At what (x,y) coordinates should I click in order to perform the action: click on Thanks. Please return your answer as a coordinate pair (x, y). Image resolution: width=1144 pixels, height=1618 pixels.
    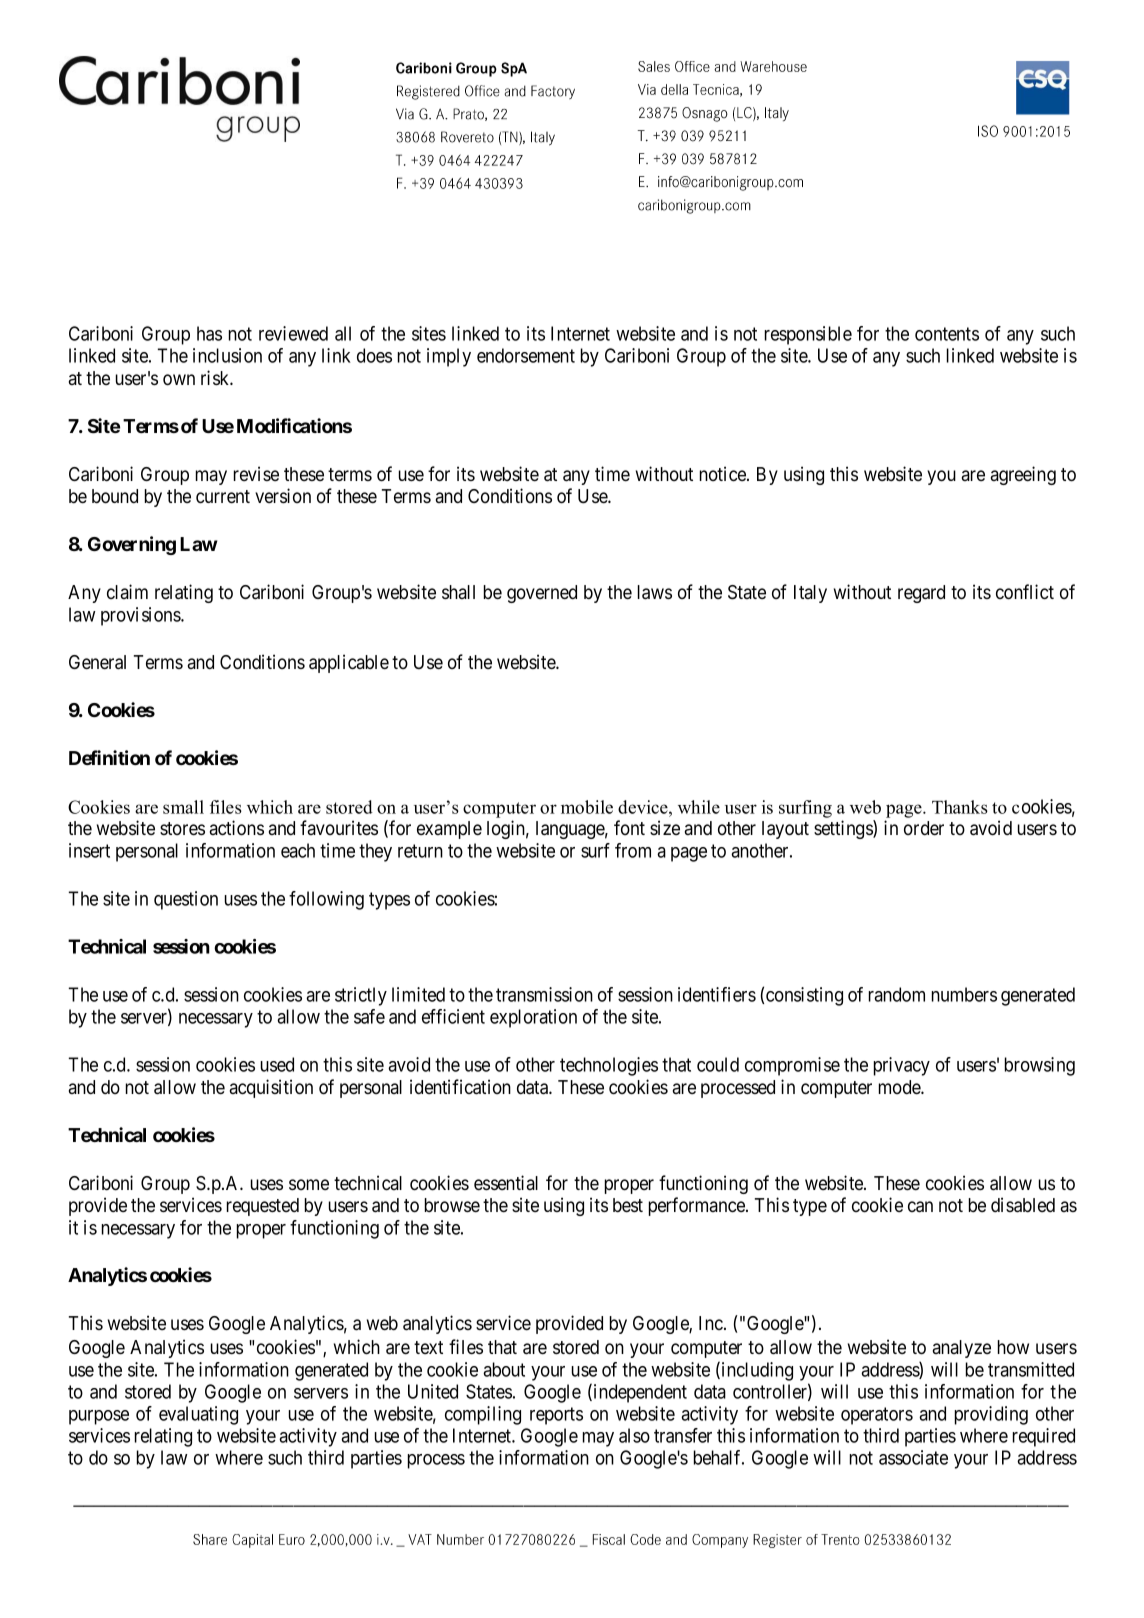
    Looking at the image, I should click on (960, 807).
